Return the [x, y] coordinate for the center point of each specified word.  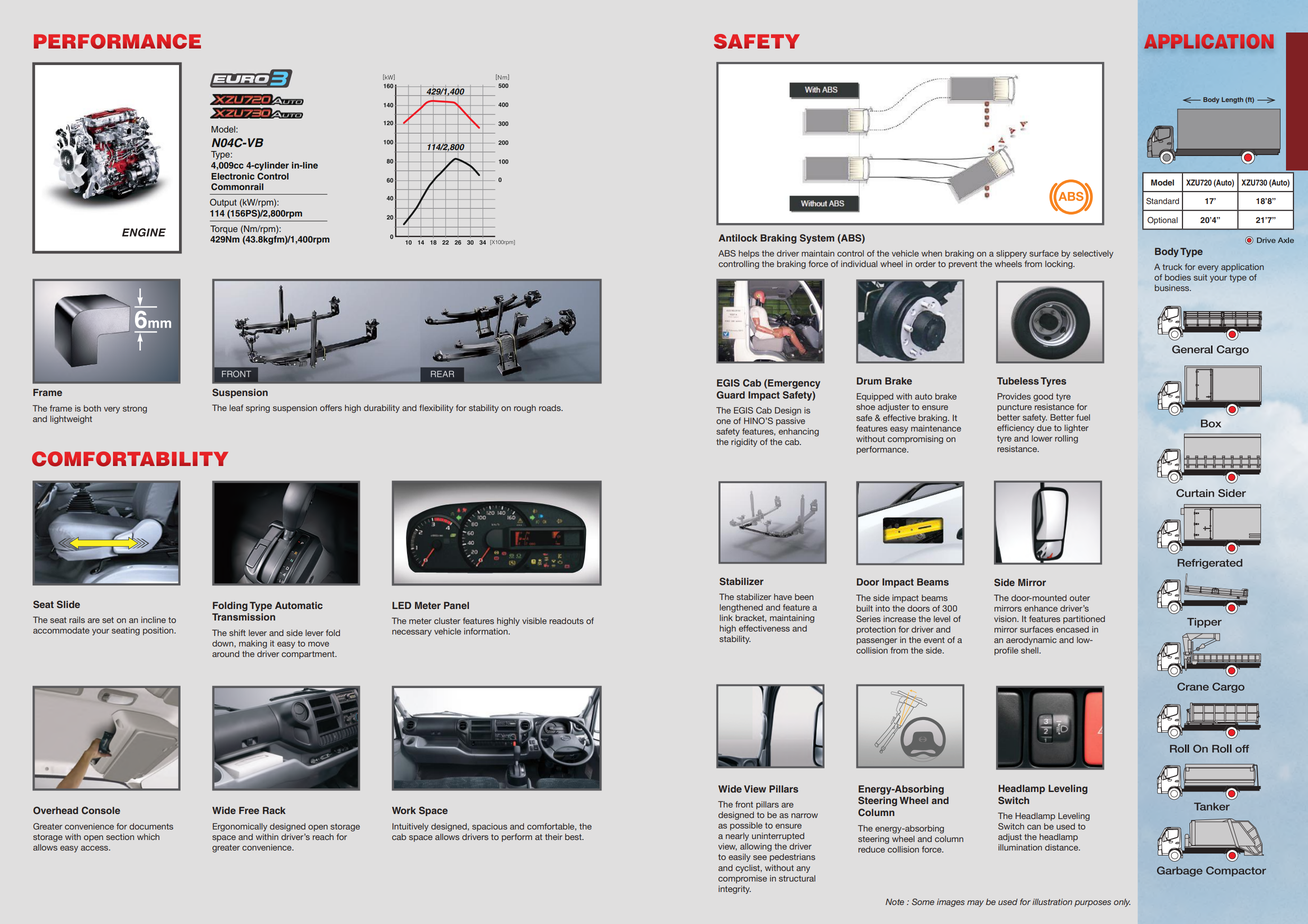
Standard [1162, 201]
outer [1079, 598]
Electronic [232, 176]
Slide [68, 604]
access [95, 848]
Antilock [738, 238]
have [783, 597]
